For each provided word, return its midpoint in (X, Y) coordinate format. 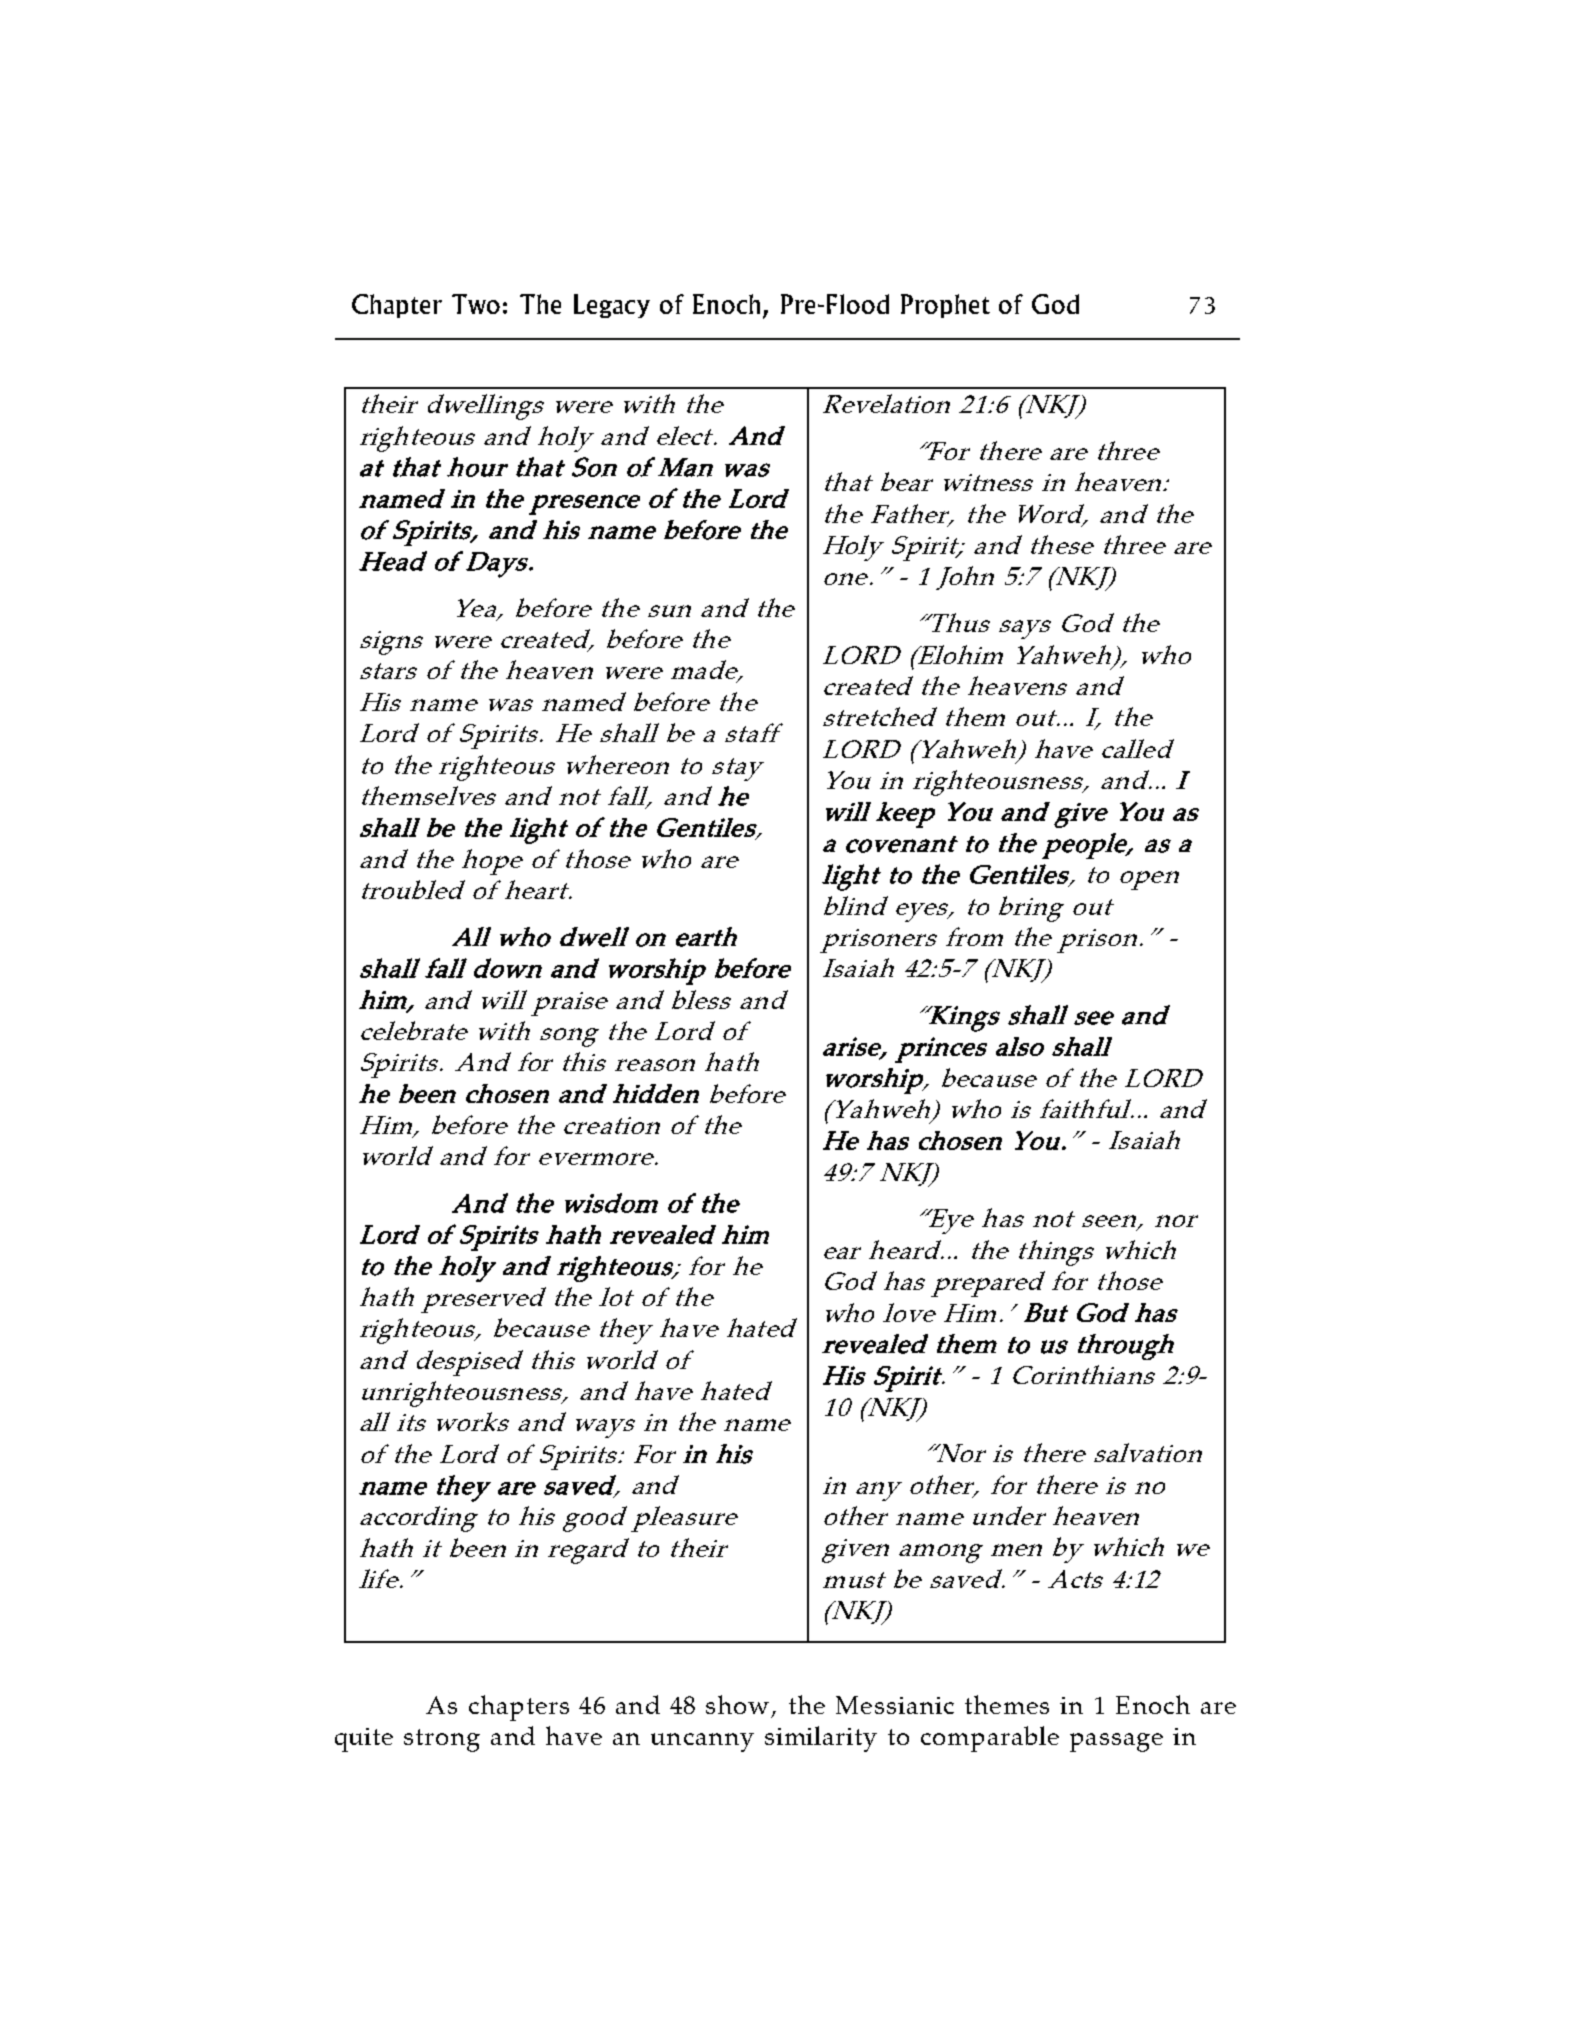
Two (476, 304)
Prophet (945, 306)
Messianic (895, 1705)
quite (364, 1740)
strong (442, 1740)
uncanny (702, 1742)
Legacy (612, 306)
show (737, 1704)
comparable (990, 1739)
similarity (821, 1739)
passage (1116, 1742)
